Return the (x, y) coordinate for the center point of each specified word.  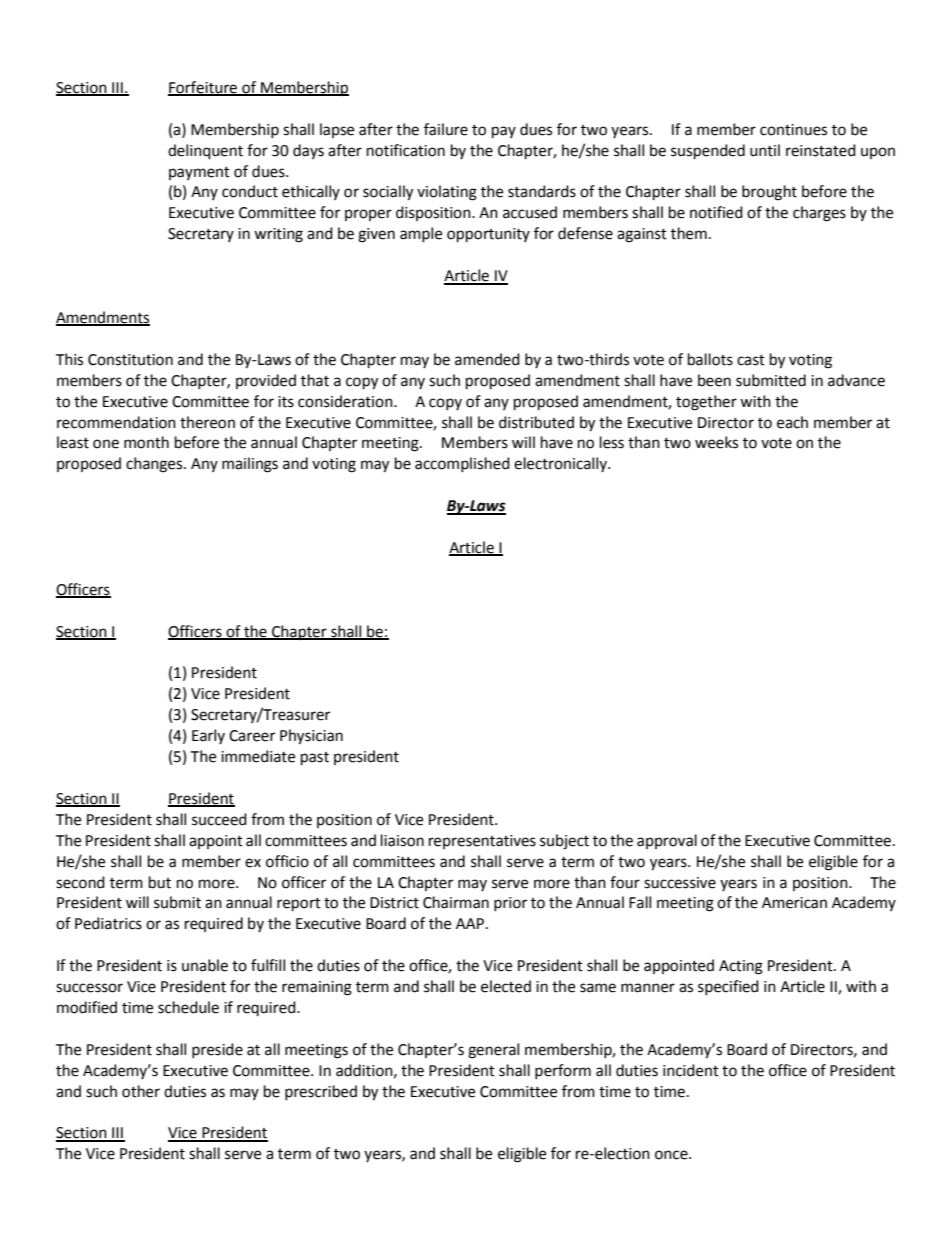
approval (667, 841)
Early (208, 736)
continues (793, 130)
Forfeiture (203, 88)
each (792, 422)
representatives (482, 842)
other (141, 1091)
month (146, 442)
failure (446, 129)
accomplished (462, 464)
